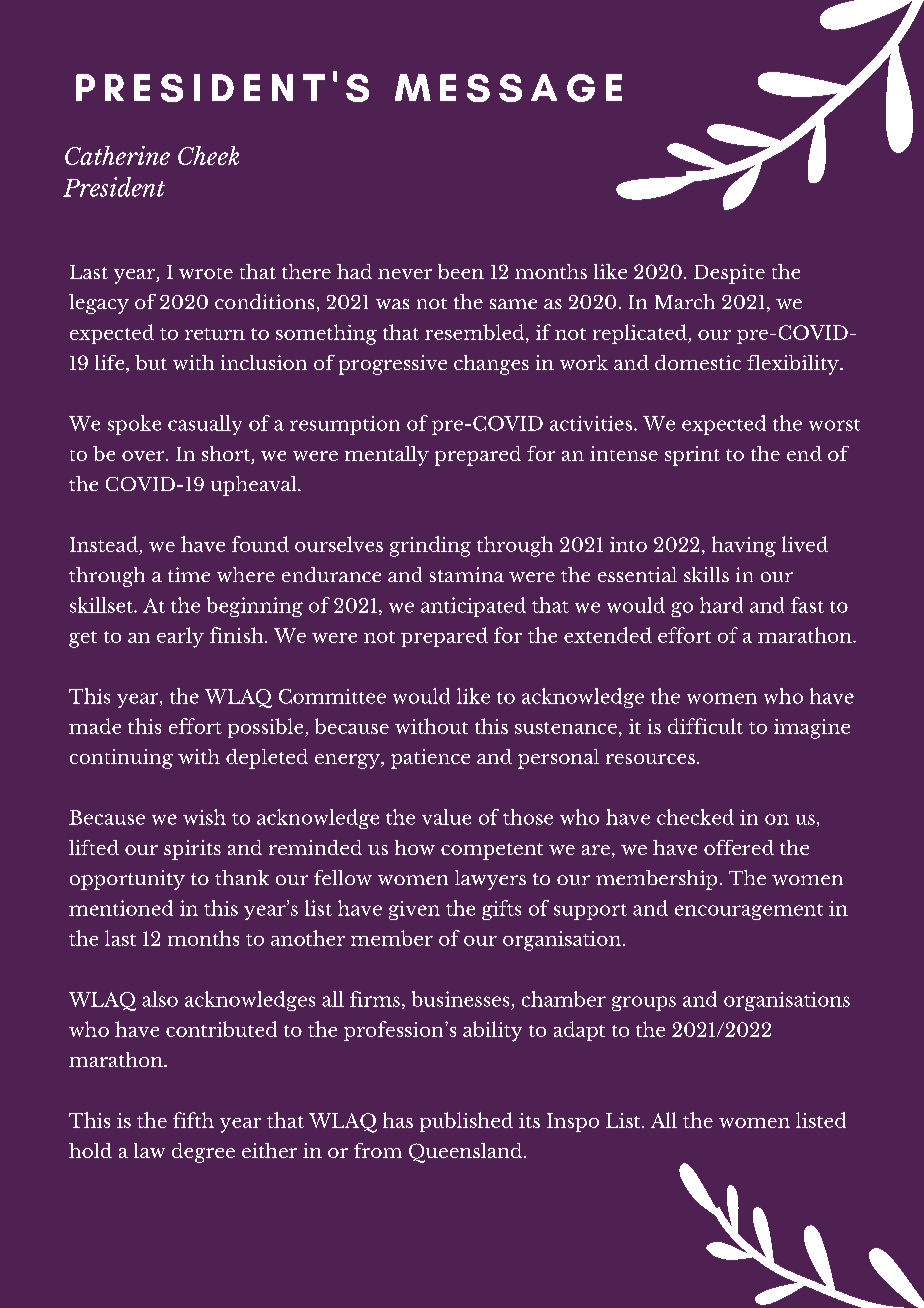  I want to click on patience, so click(430, 759).
